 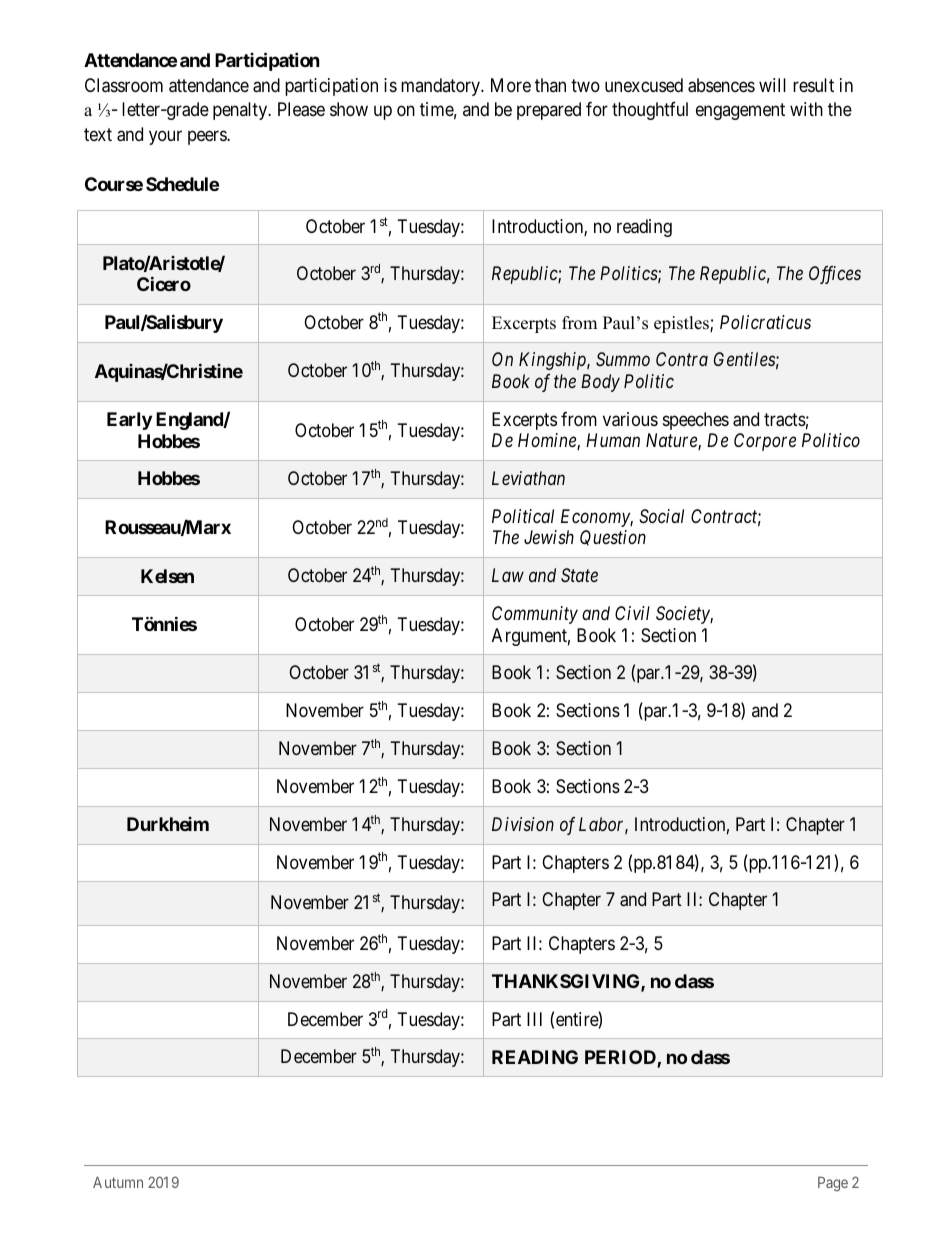 What do you see at coordinates (118, 1182) in the page?
I see `Autumn` at bounding box center [118, 1182].
